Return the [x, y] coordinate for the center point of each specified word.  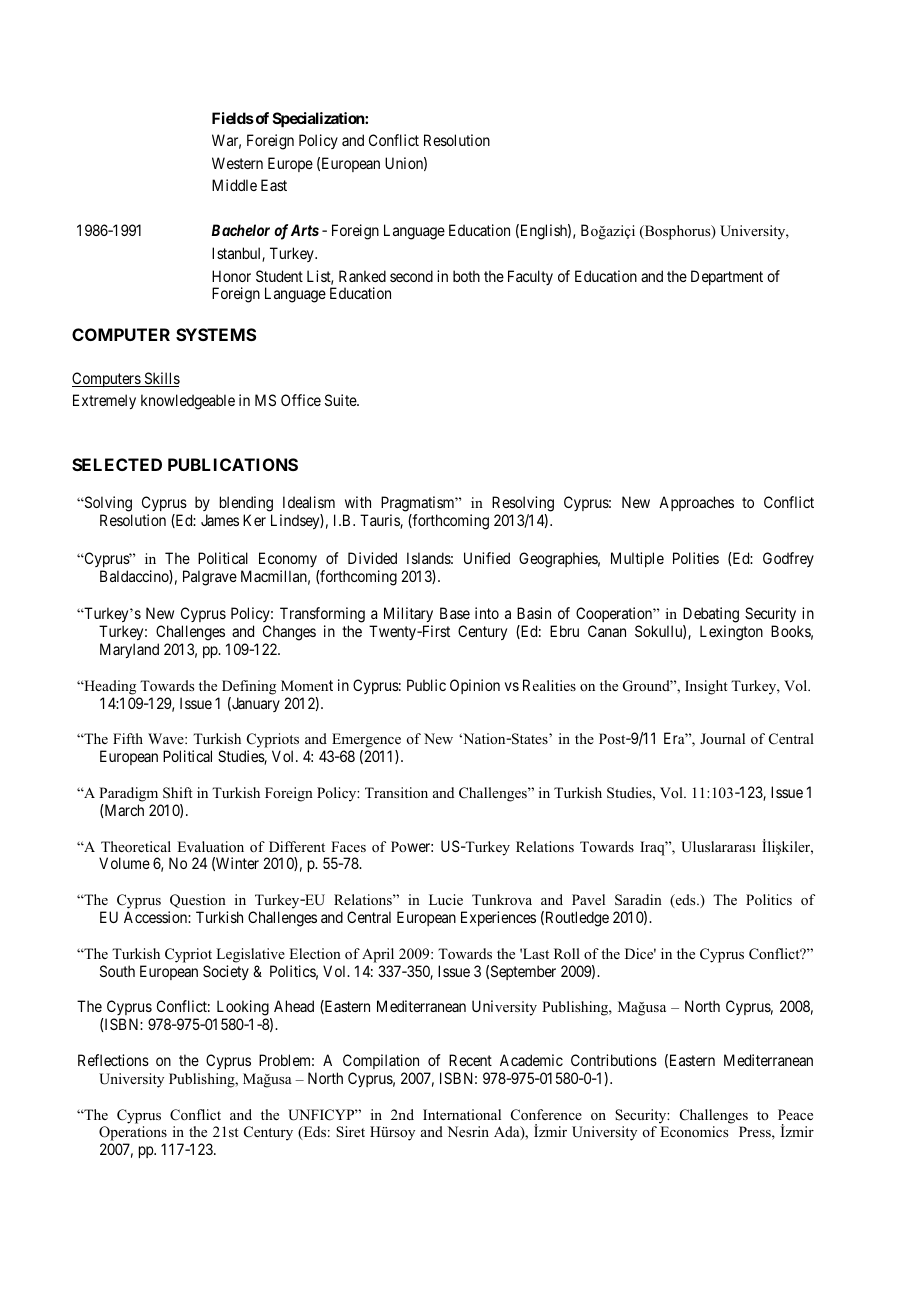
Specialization [319, 119]
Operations [133, 1135]
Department [727, 277]
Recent [470, 1060]
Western [237, 163]
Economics [694, 1132]
